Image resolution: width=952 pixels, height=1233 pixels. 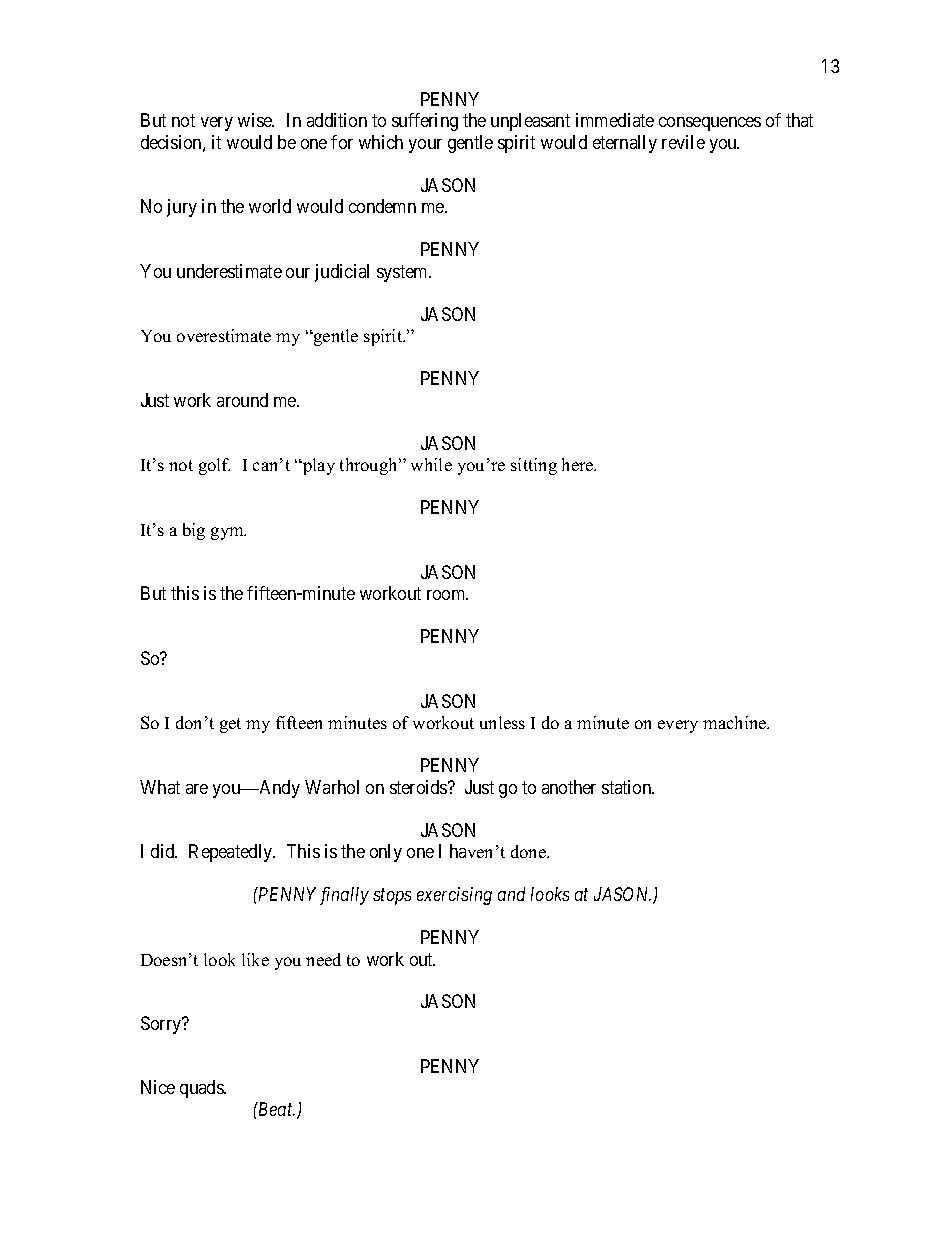 What do you see at coordinates (431, 464) in the page?
I see `while` at bounding box center [431, 464].
